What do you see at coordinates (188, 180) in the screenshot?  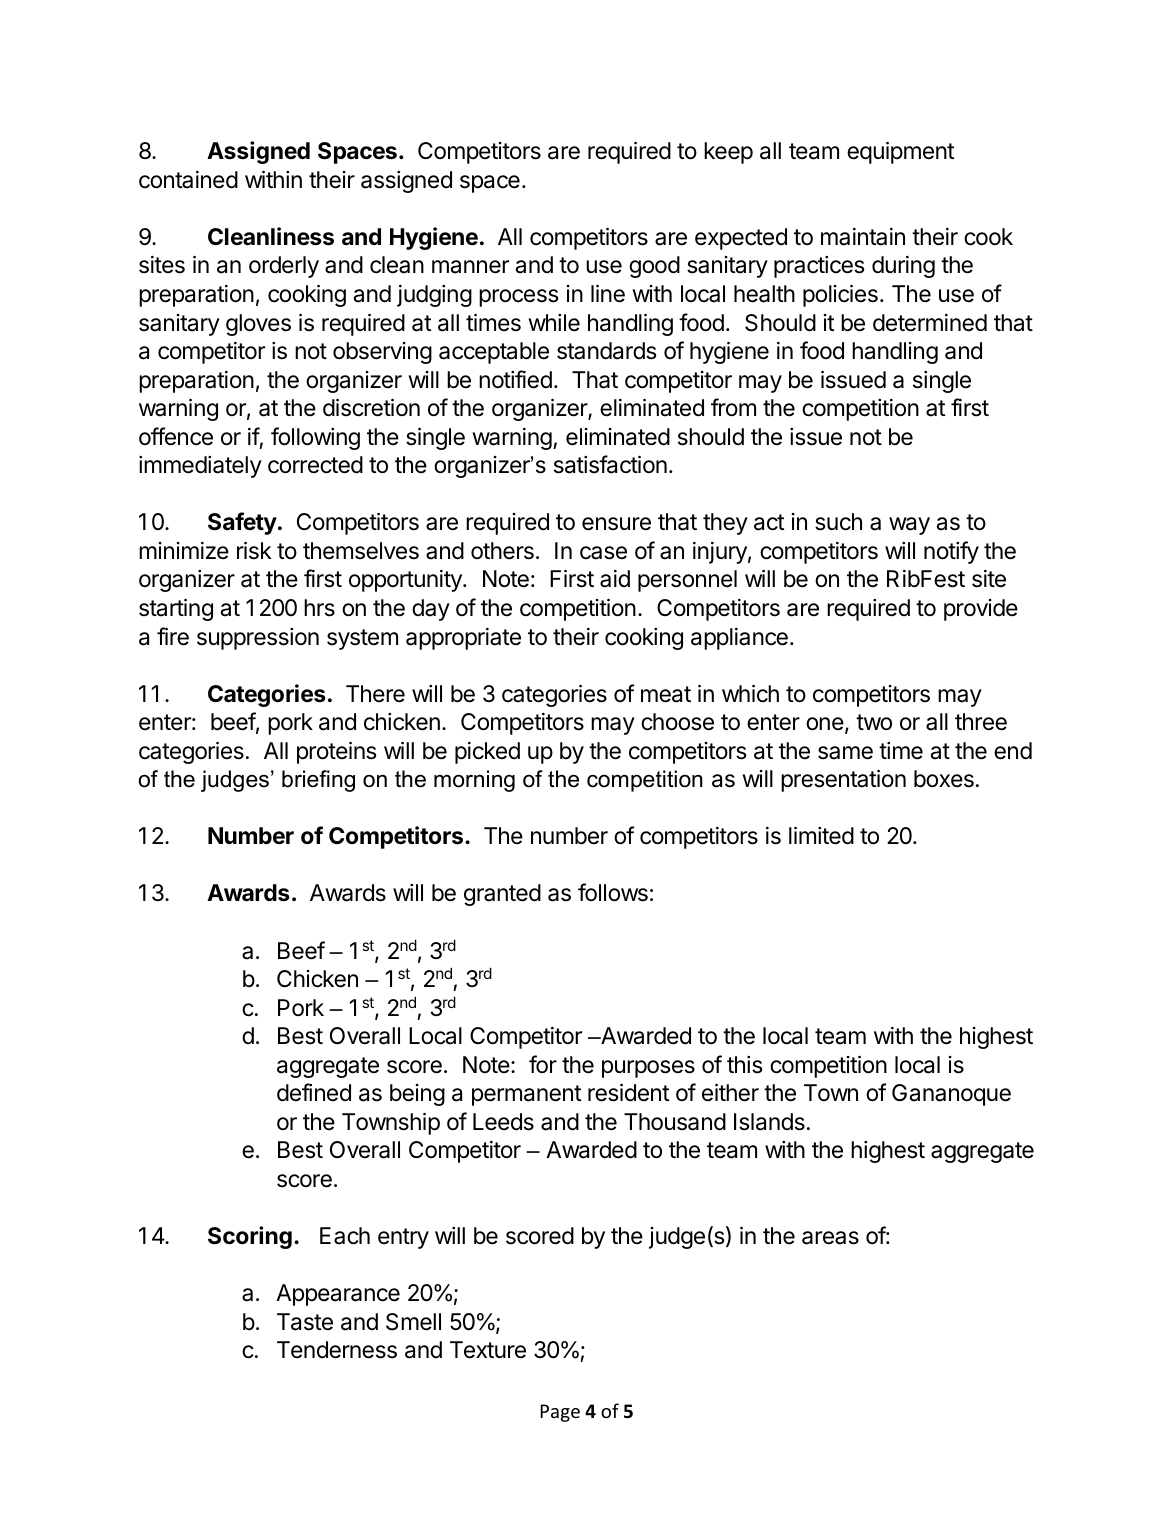 I see `contained` at bounding box center [188, 180].
